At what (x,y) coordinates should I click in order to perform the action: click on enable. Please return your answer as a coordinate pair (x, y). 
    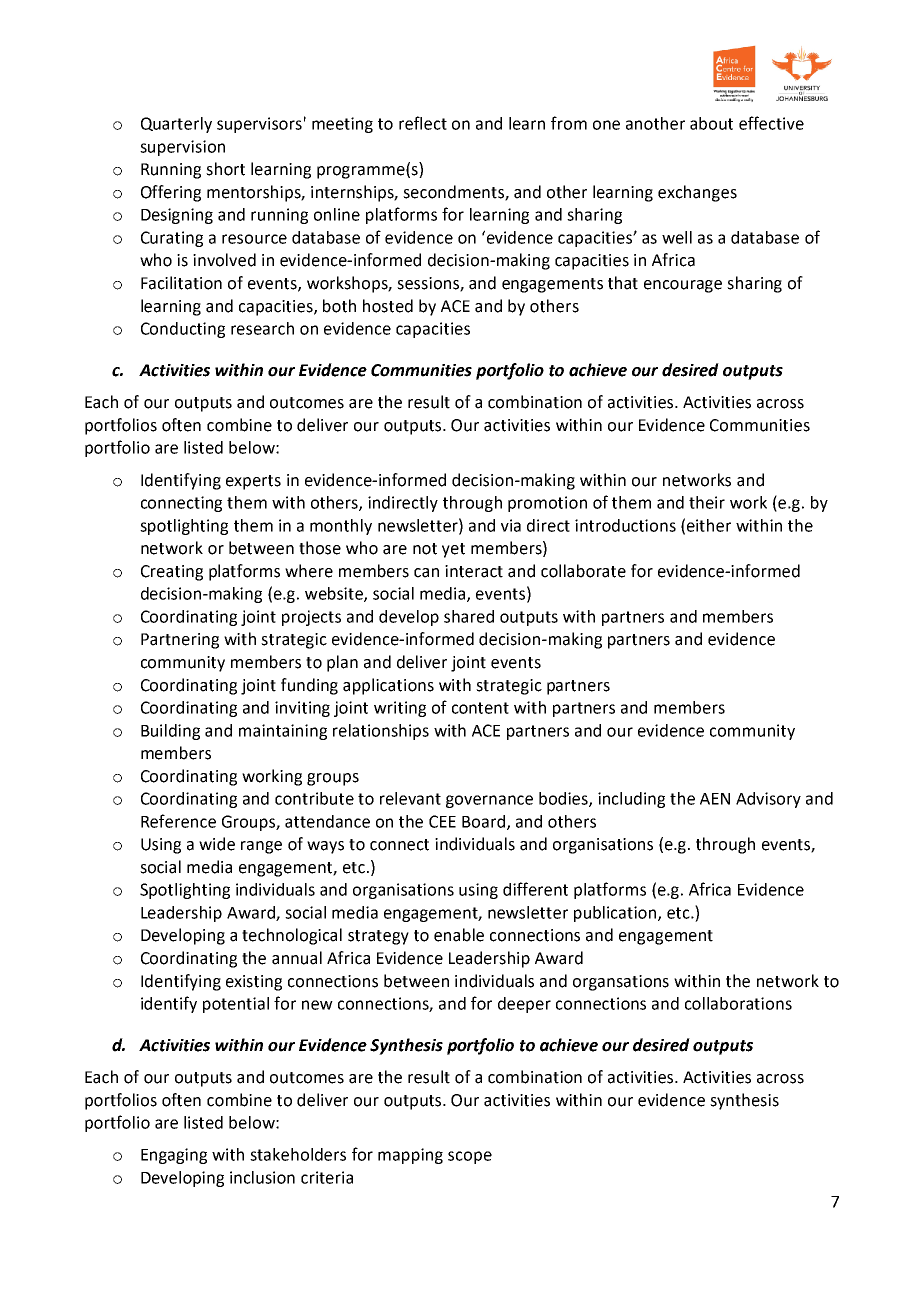
    Looking at the image, I should click on (459, 935).
